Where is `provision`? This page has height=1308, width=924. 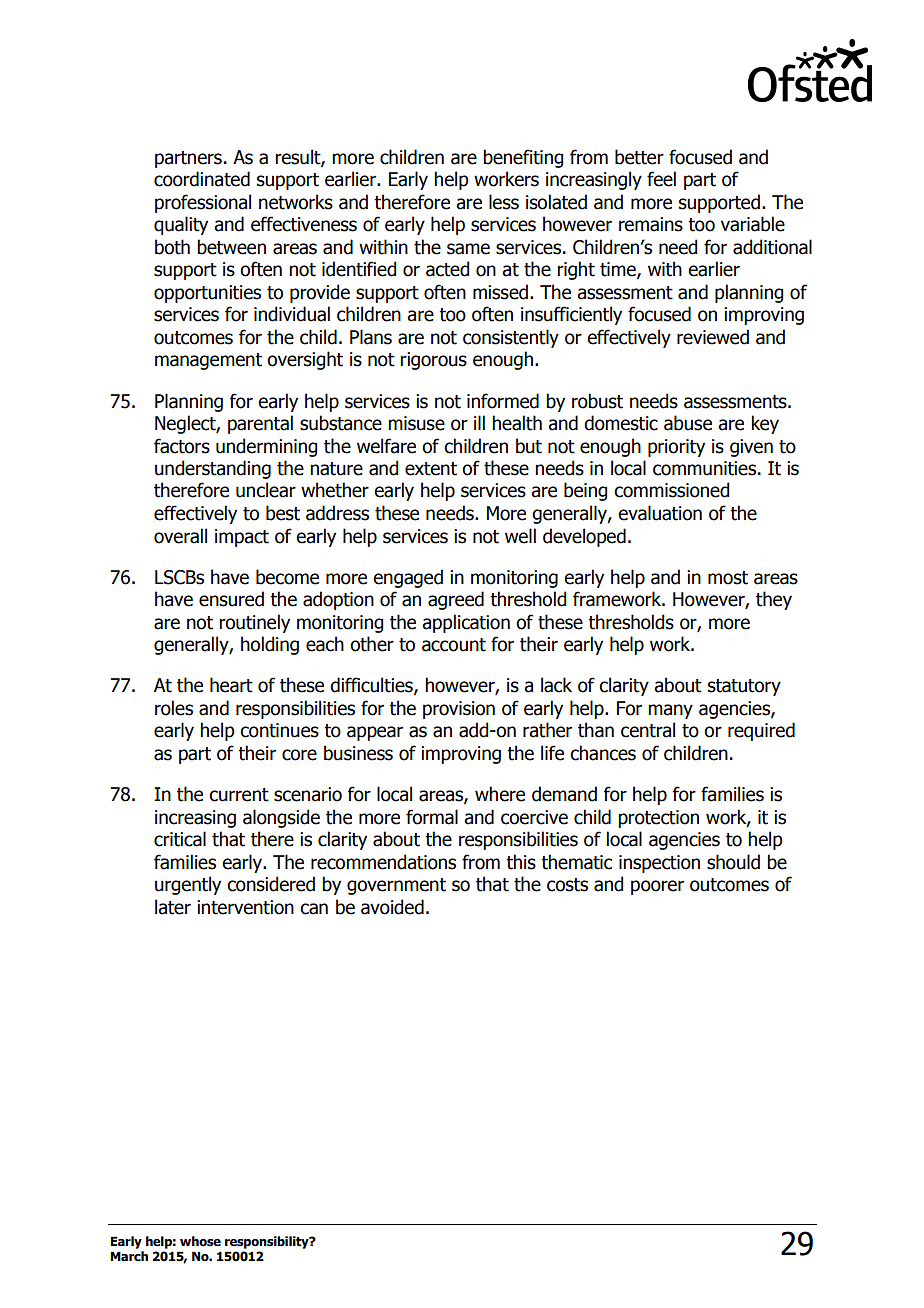
provision is located at coordinates (459, 710).
